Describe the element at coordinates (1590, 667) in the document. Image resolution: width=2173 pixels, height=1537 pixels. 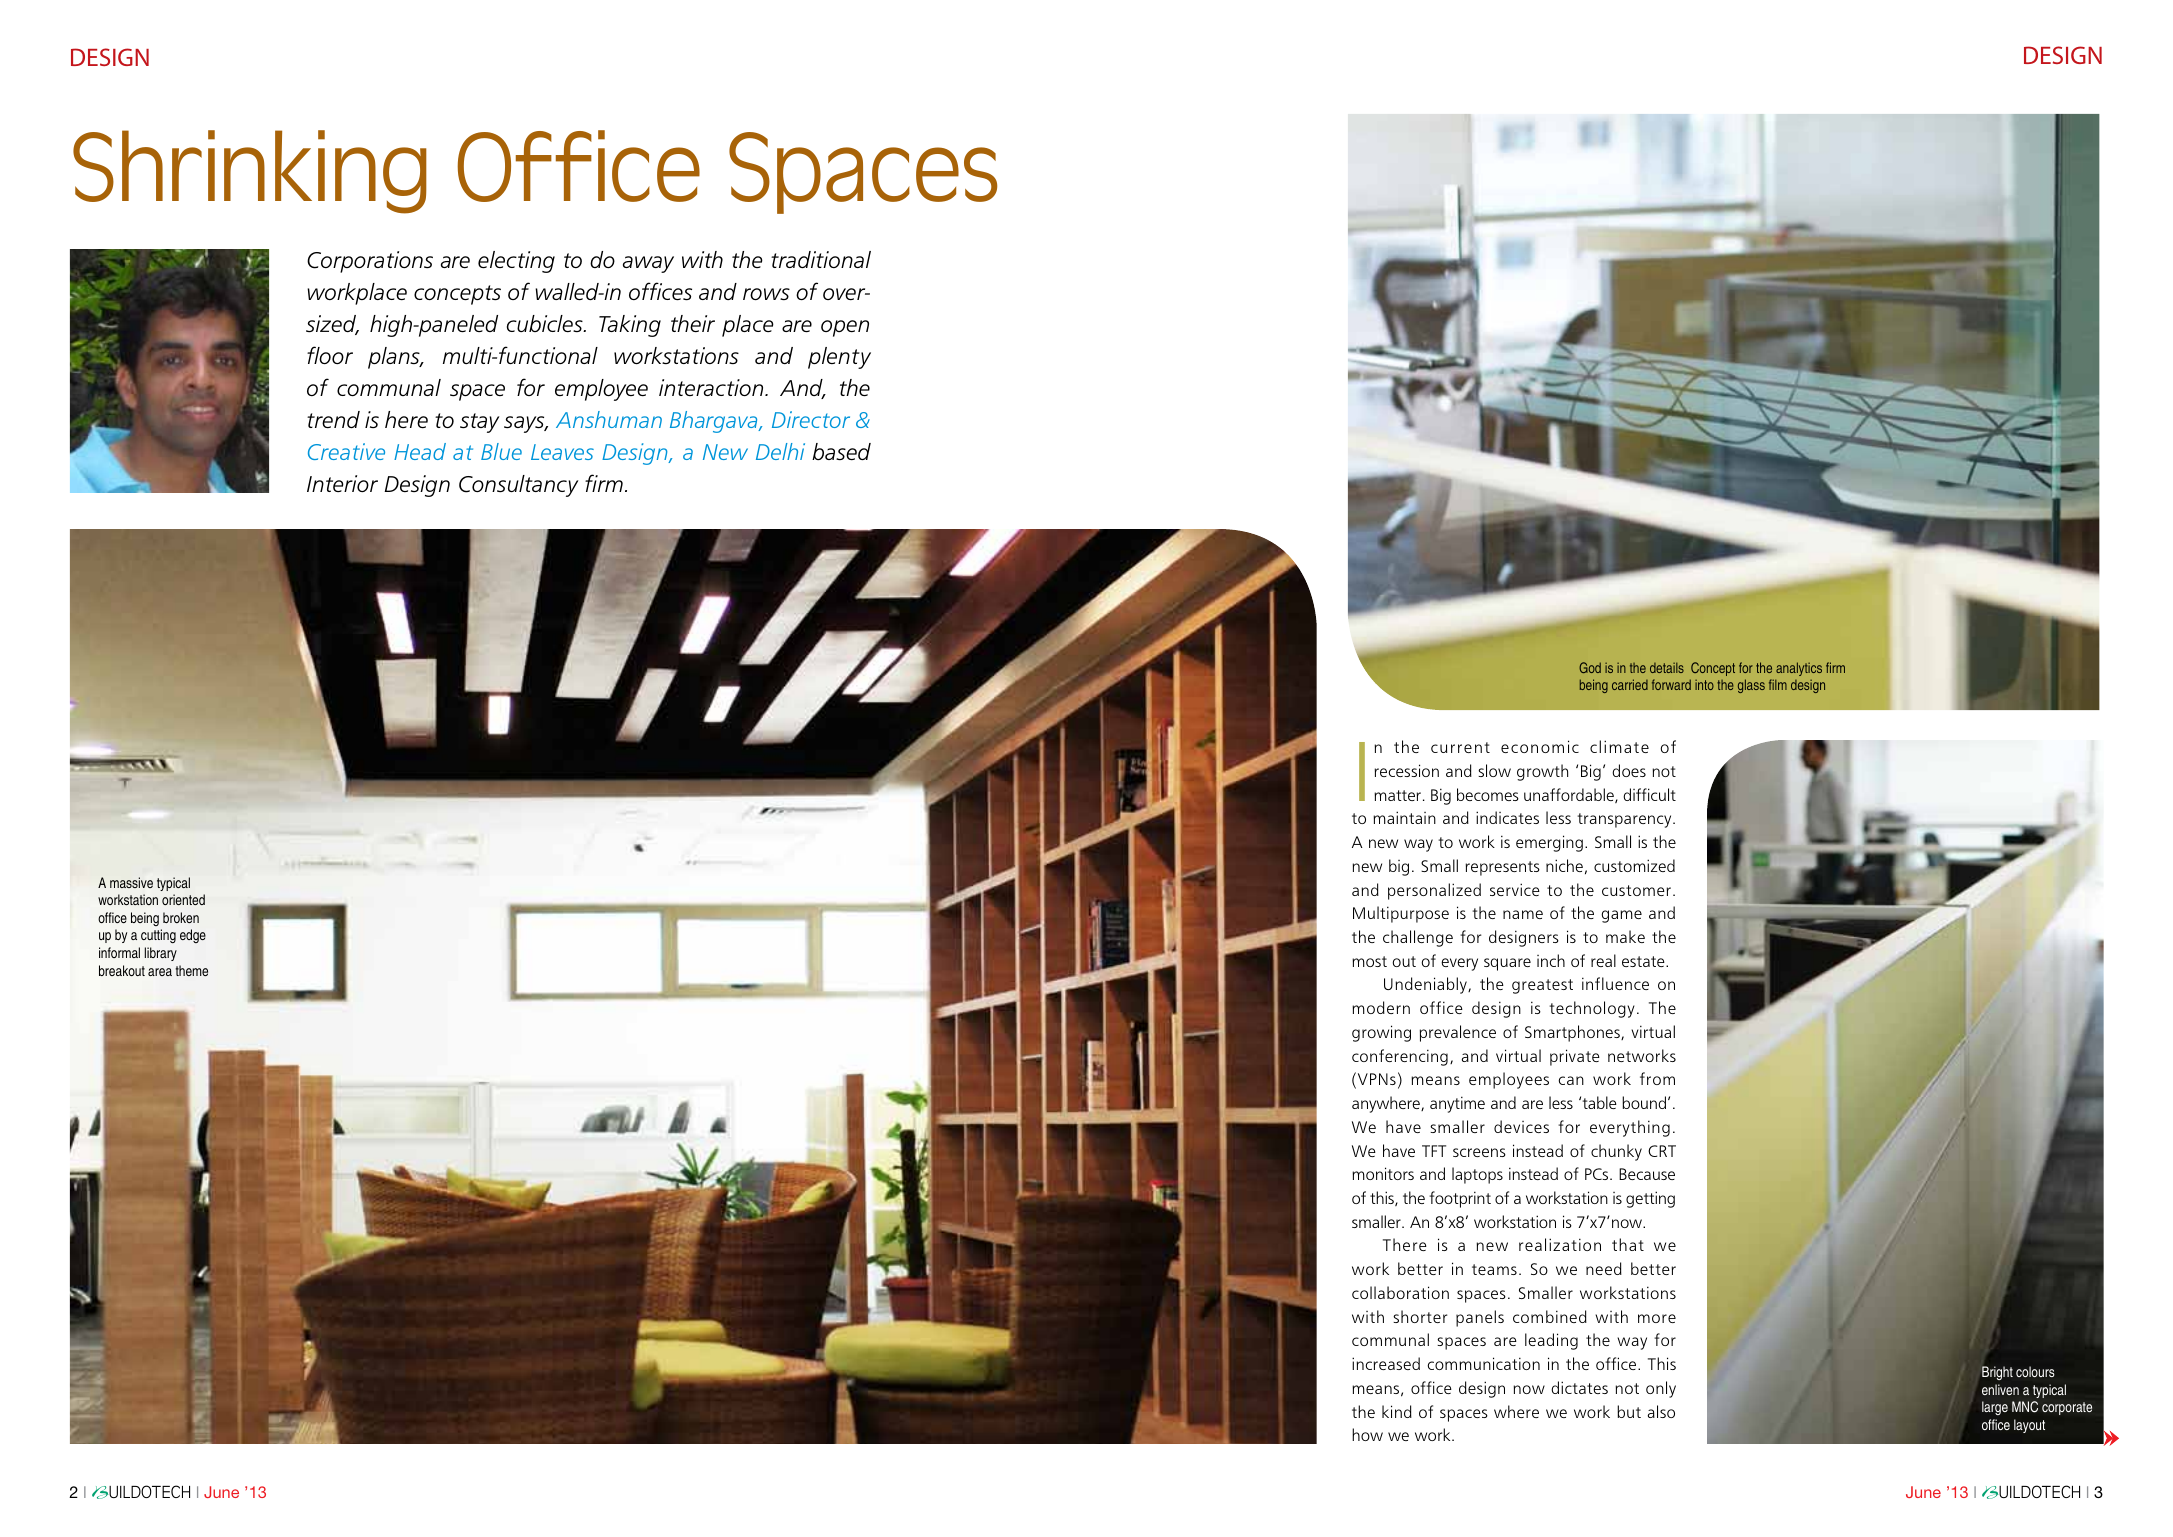
I see `God` at that location.
